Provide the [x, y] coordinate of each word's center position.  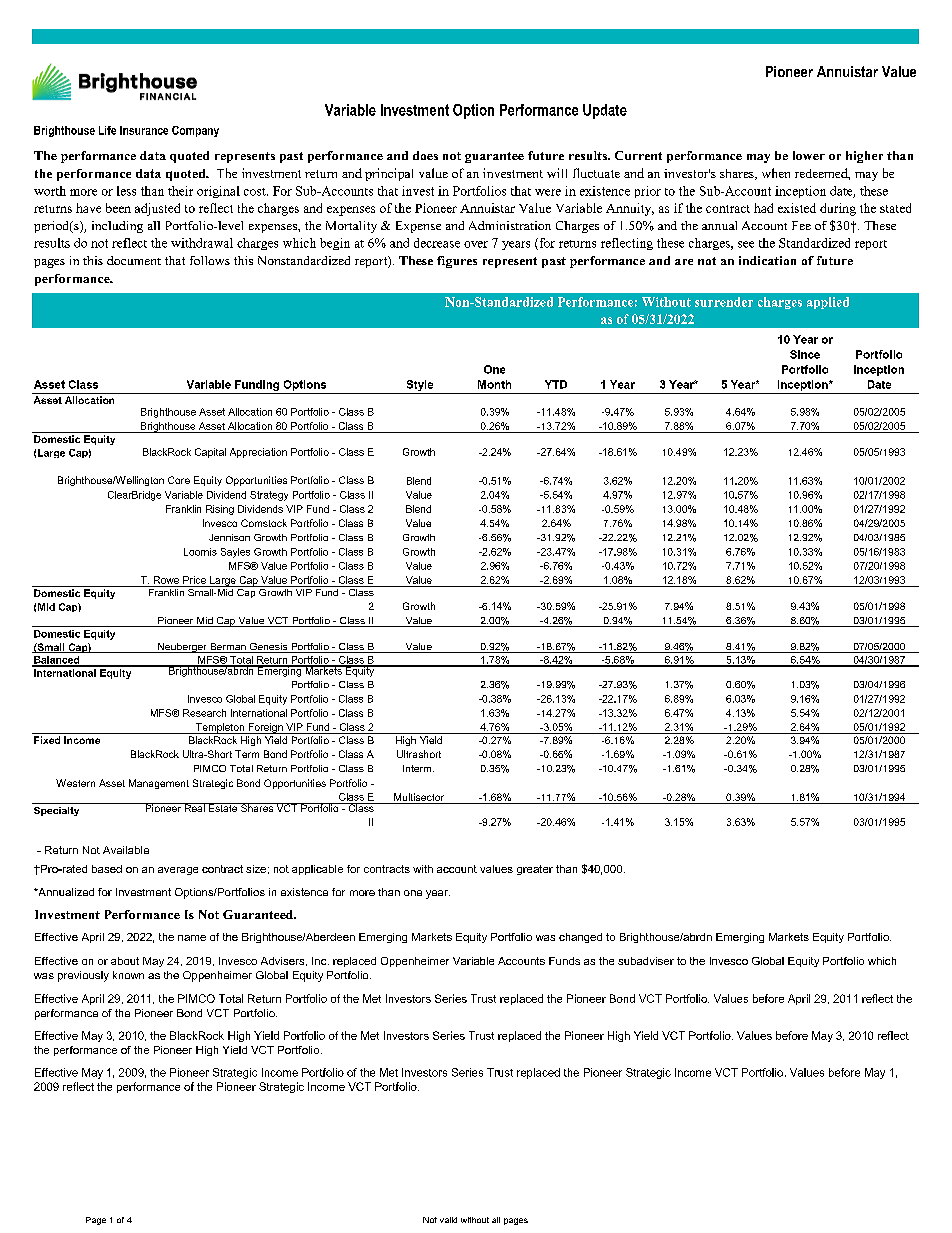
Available [126, 850]
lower [809, 155]
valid [448, 1220]
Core [179, 480]
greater [535, 870]
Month [494, 384]
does [425, 155]
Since [805, 354]
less [126, 191]
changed [580, 938]
